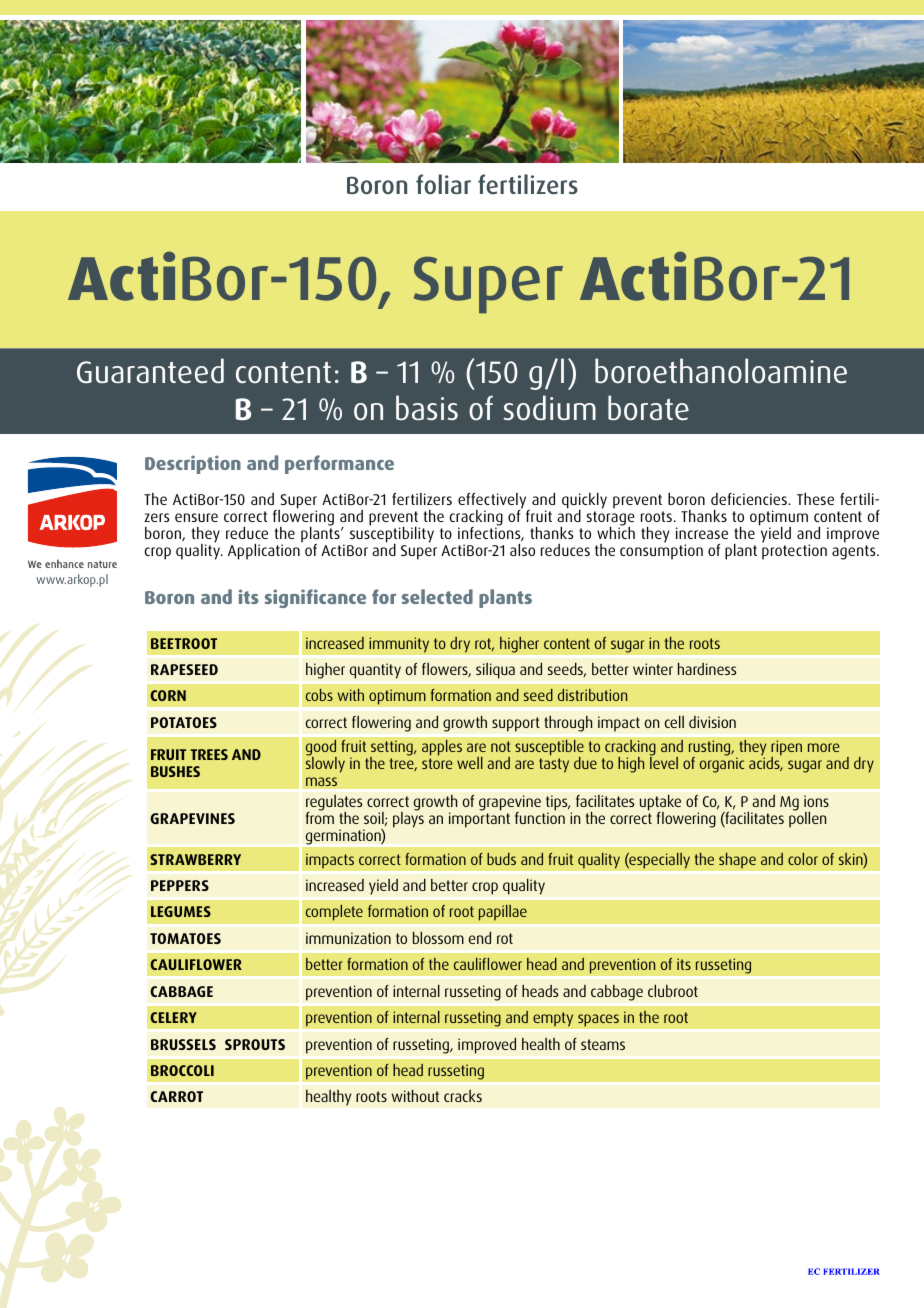 Image resolution: width=924 pixels, height=1308 pixels. What do you see at coordinates (550, 408) in the screenshot?
I see `sodium` at bounding box center [550, 408].
